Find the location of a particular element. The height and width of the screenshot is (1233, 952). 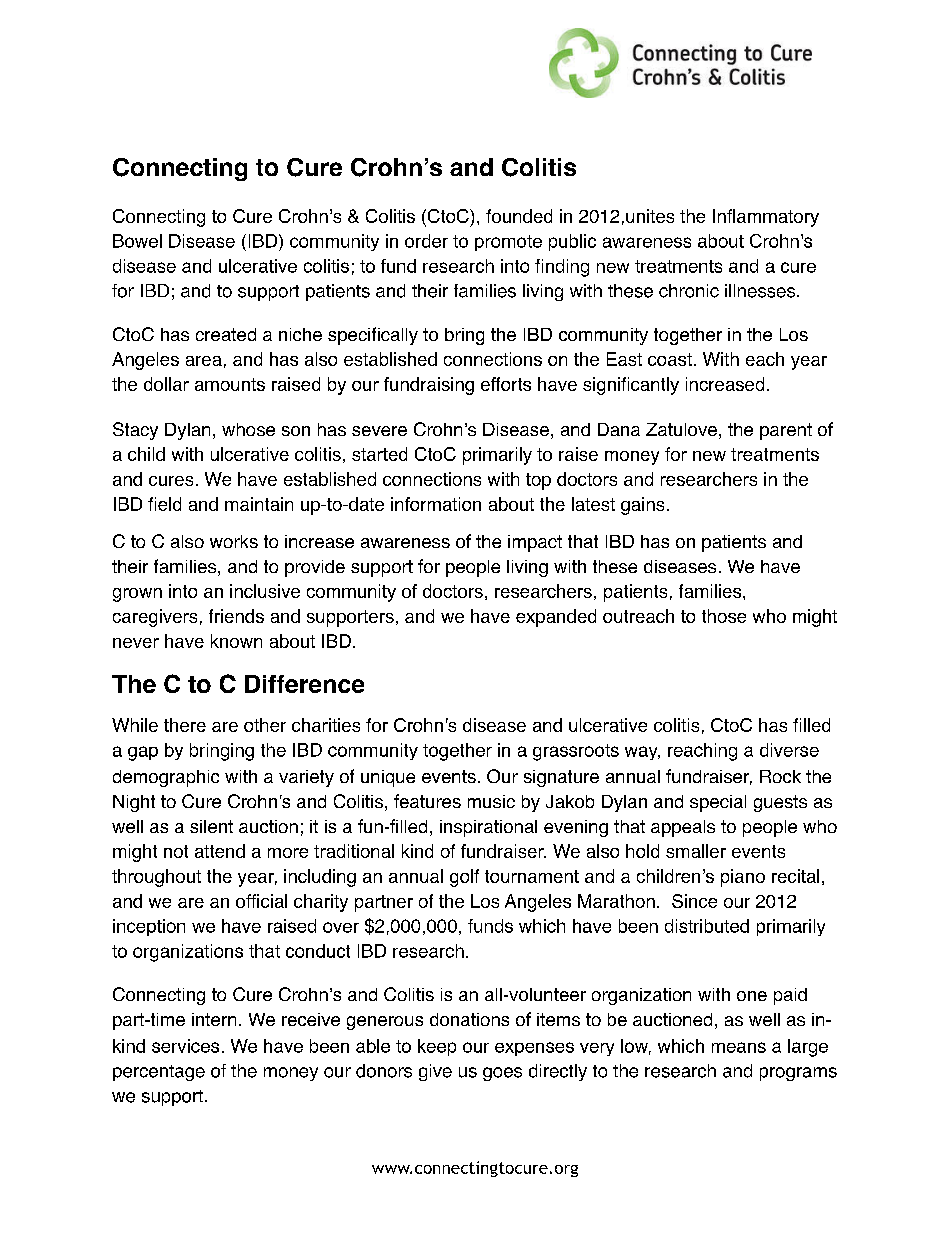

special is located at coordinates (718, 803).
